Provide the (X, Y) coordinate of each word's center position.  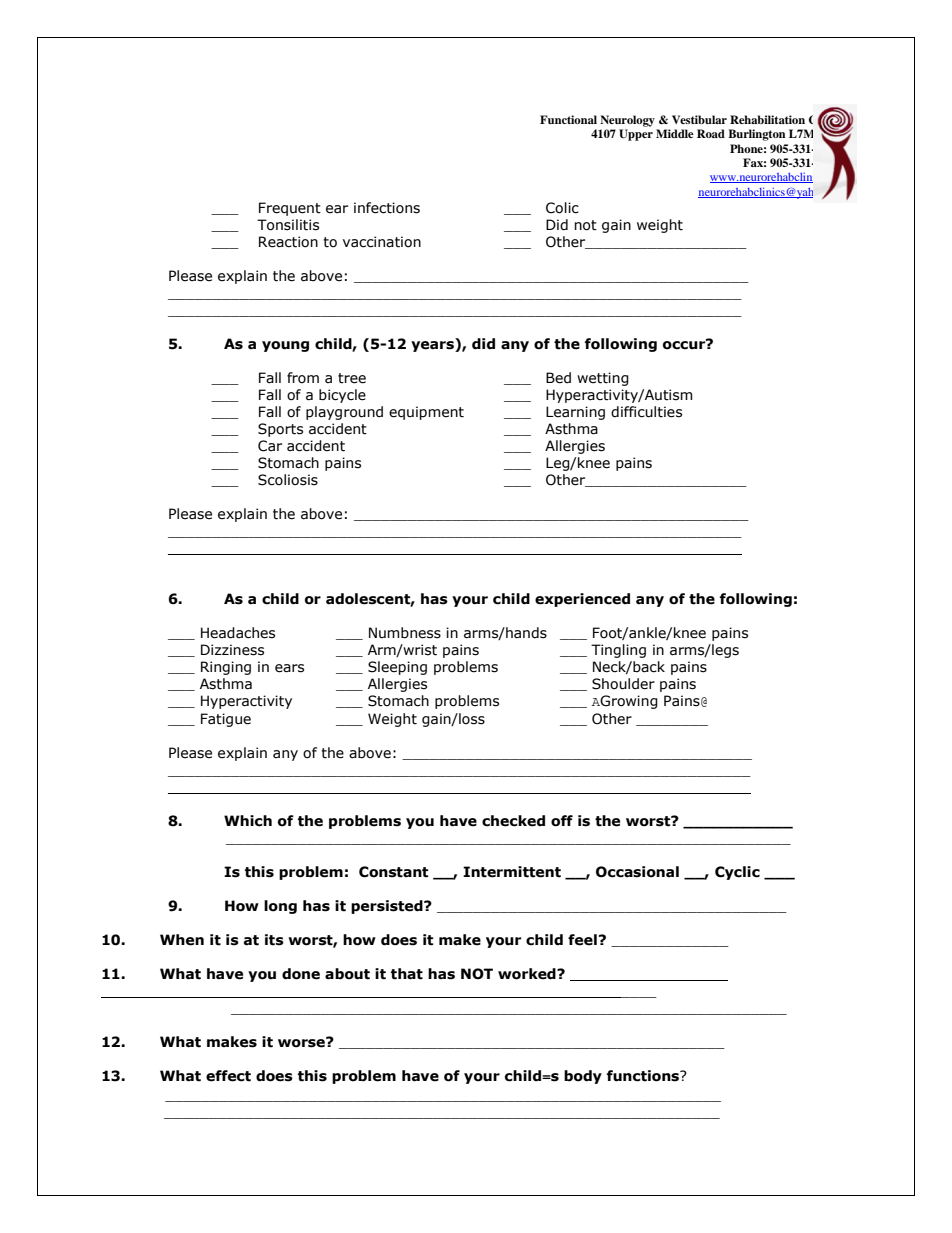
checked (513, 821)
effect (228, 1076)
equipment (426, 413)
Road (711, 133)
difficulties (646, 412)
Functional (568, 119)
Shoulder (623, 684)
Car (270, 446)
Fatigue (226, 720)
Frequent (290, 209)
